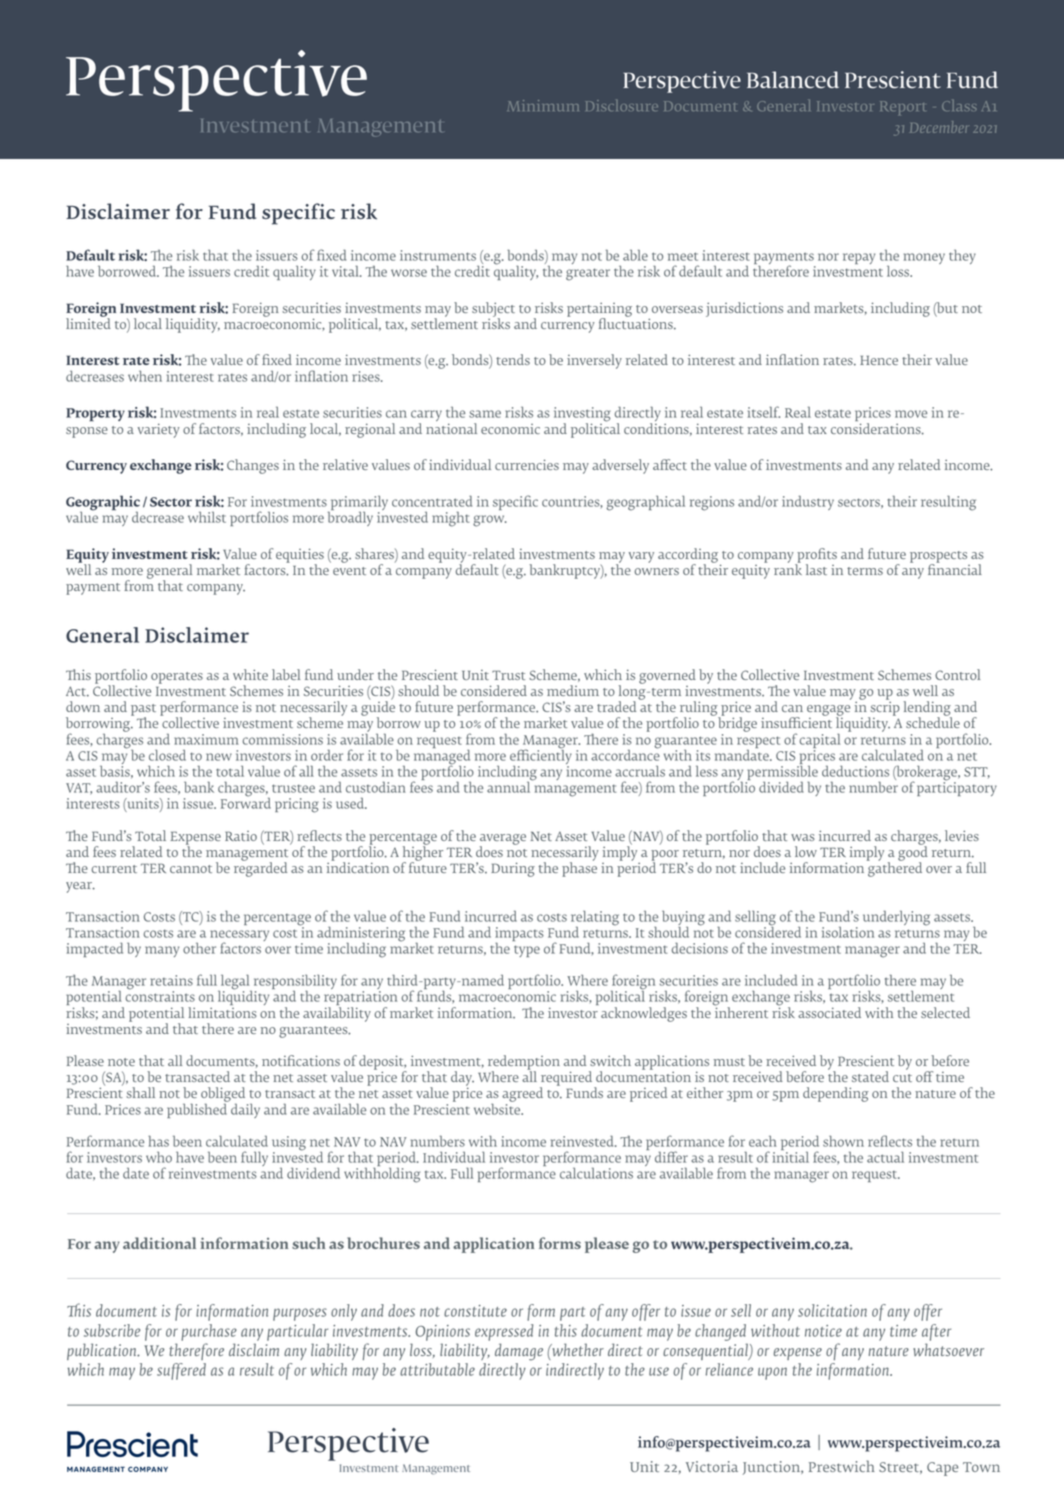 The image size is (1064, 1505). I want to click on grow, so click(490, 521).
